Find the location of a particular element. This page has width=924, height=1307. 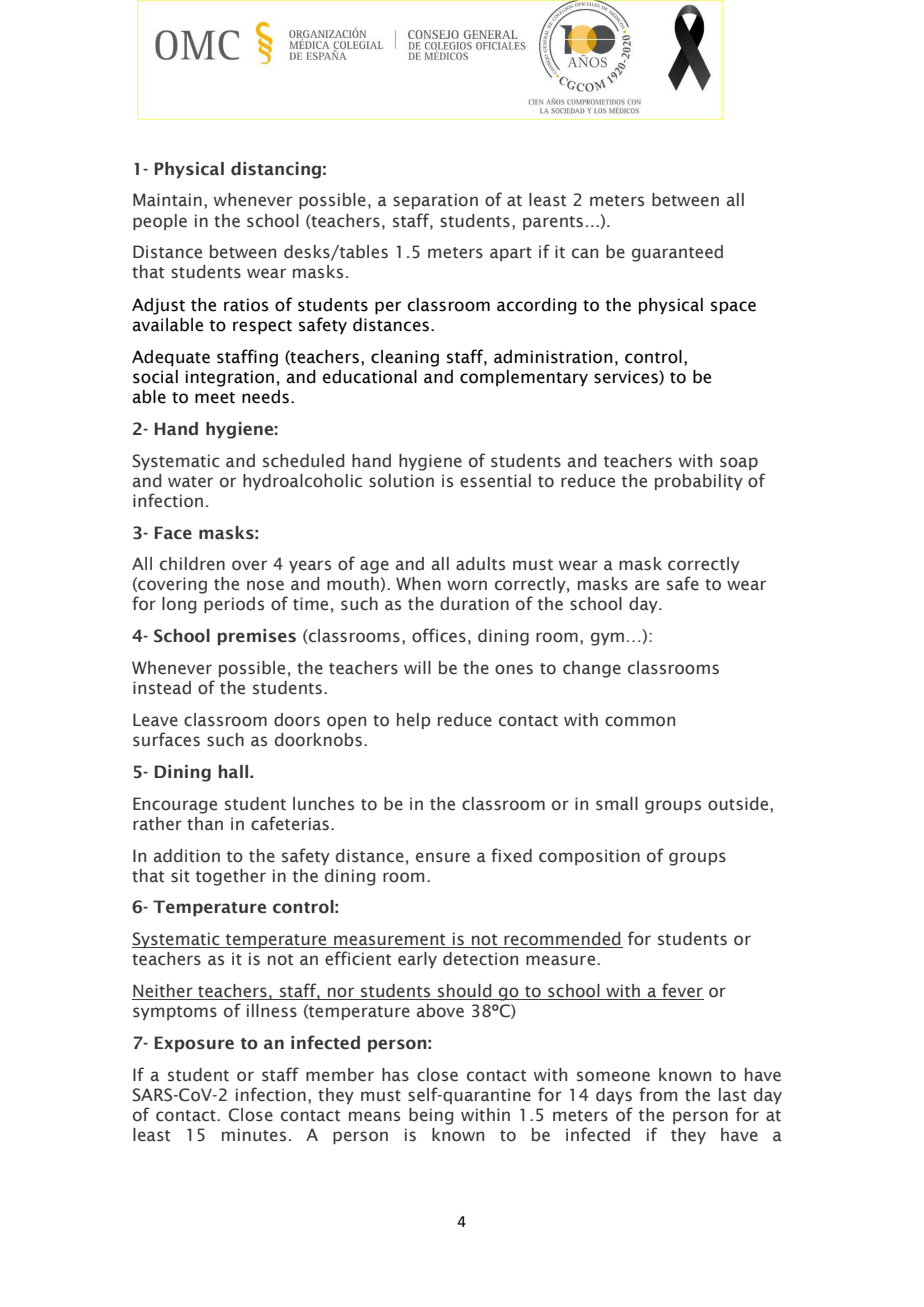

probability is located at coordinates (699, 482).
